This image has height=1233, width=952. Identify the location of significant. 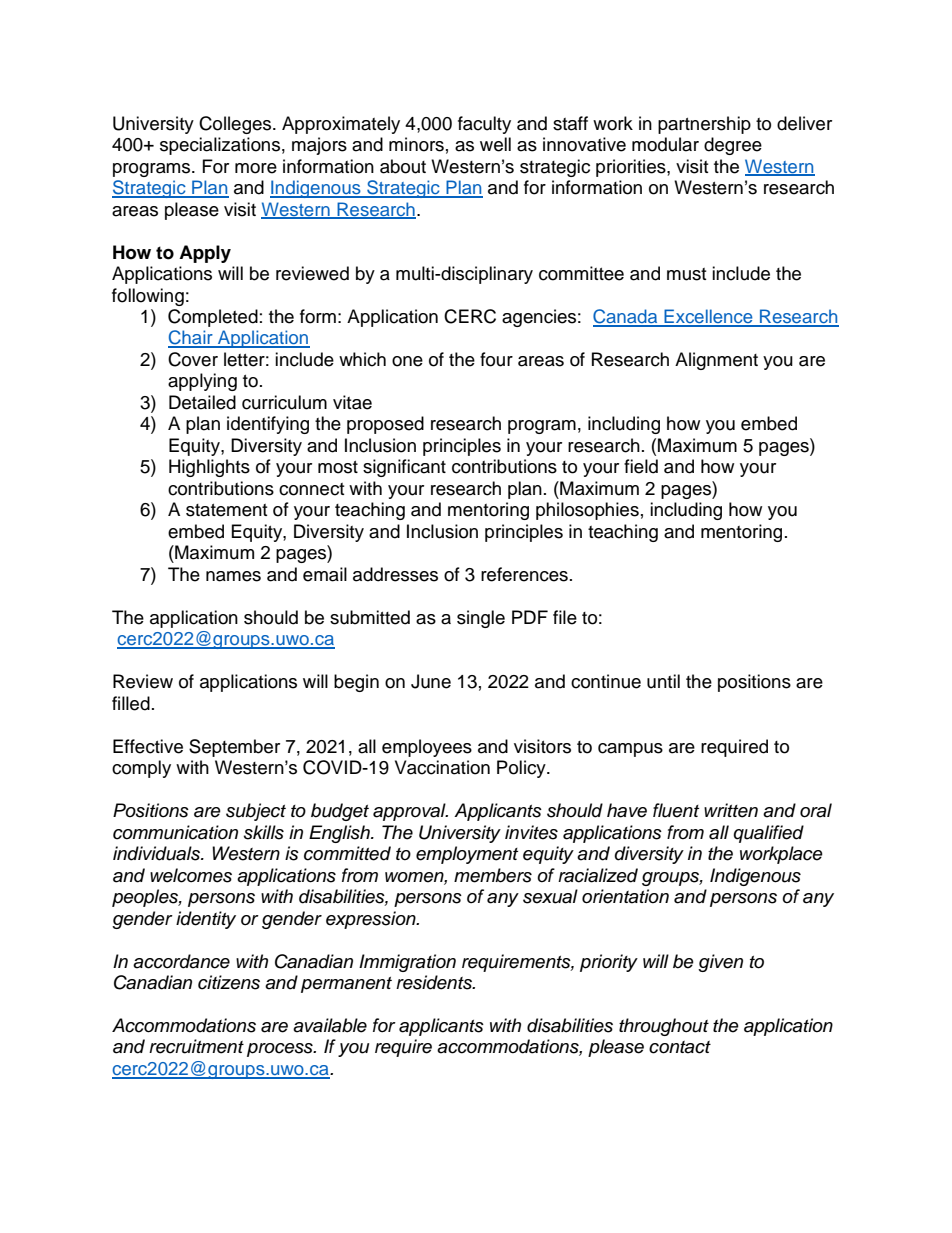
(404, 468).
